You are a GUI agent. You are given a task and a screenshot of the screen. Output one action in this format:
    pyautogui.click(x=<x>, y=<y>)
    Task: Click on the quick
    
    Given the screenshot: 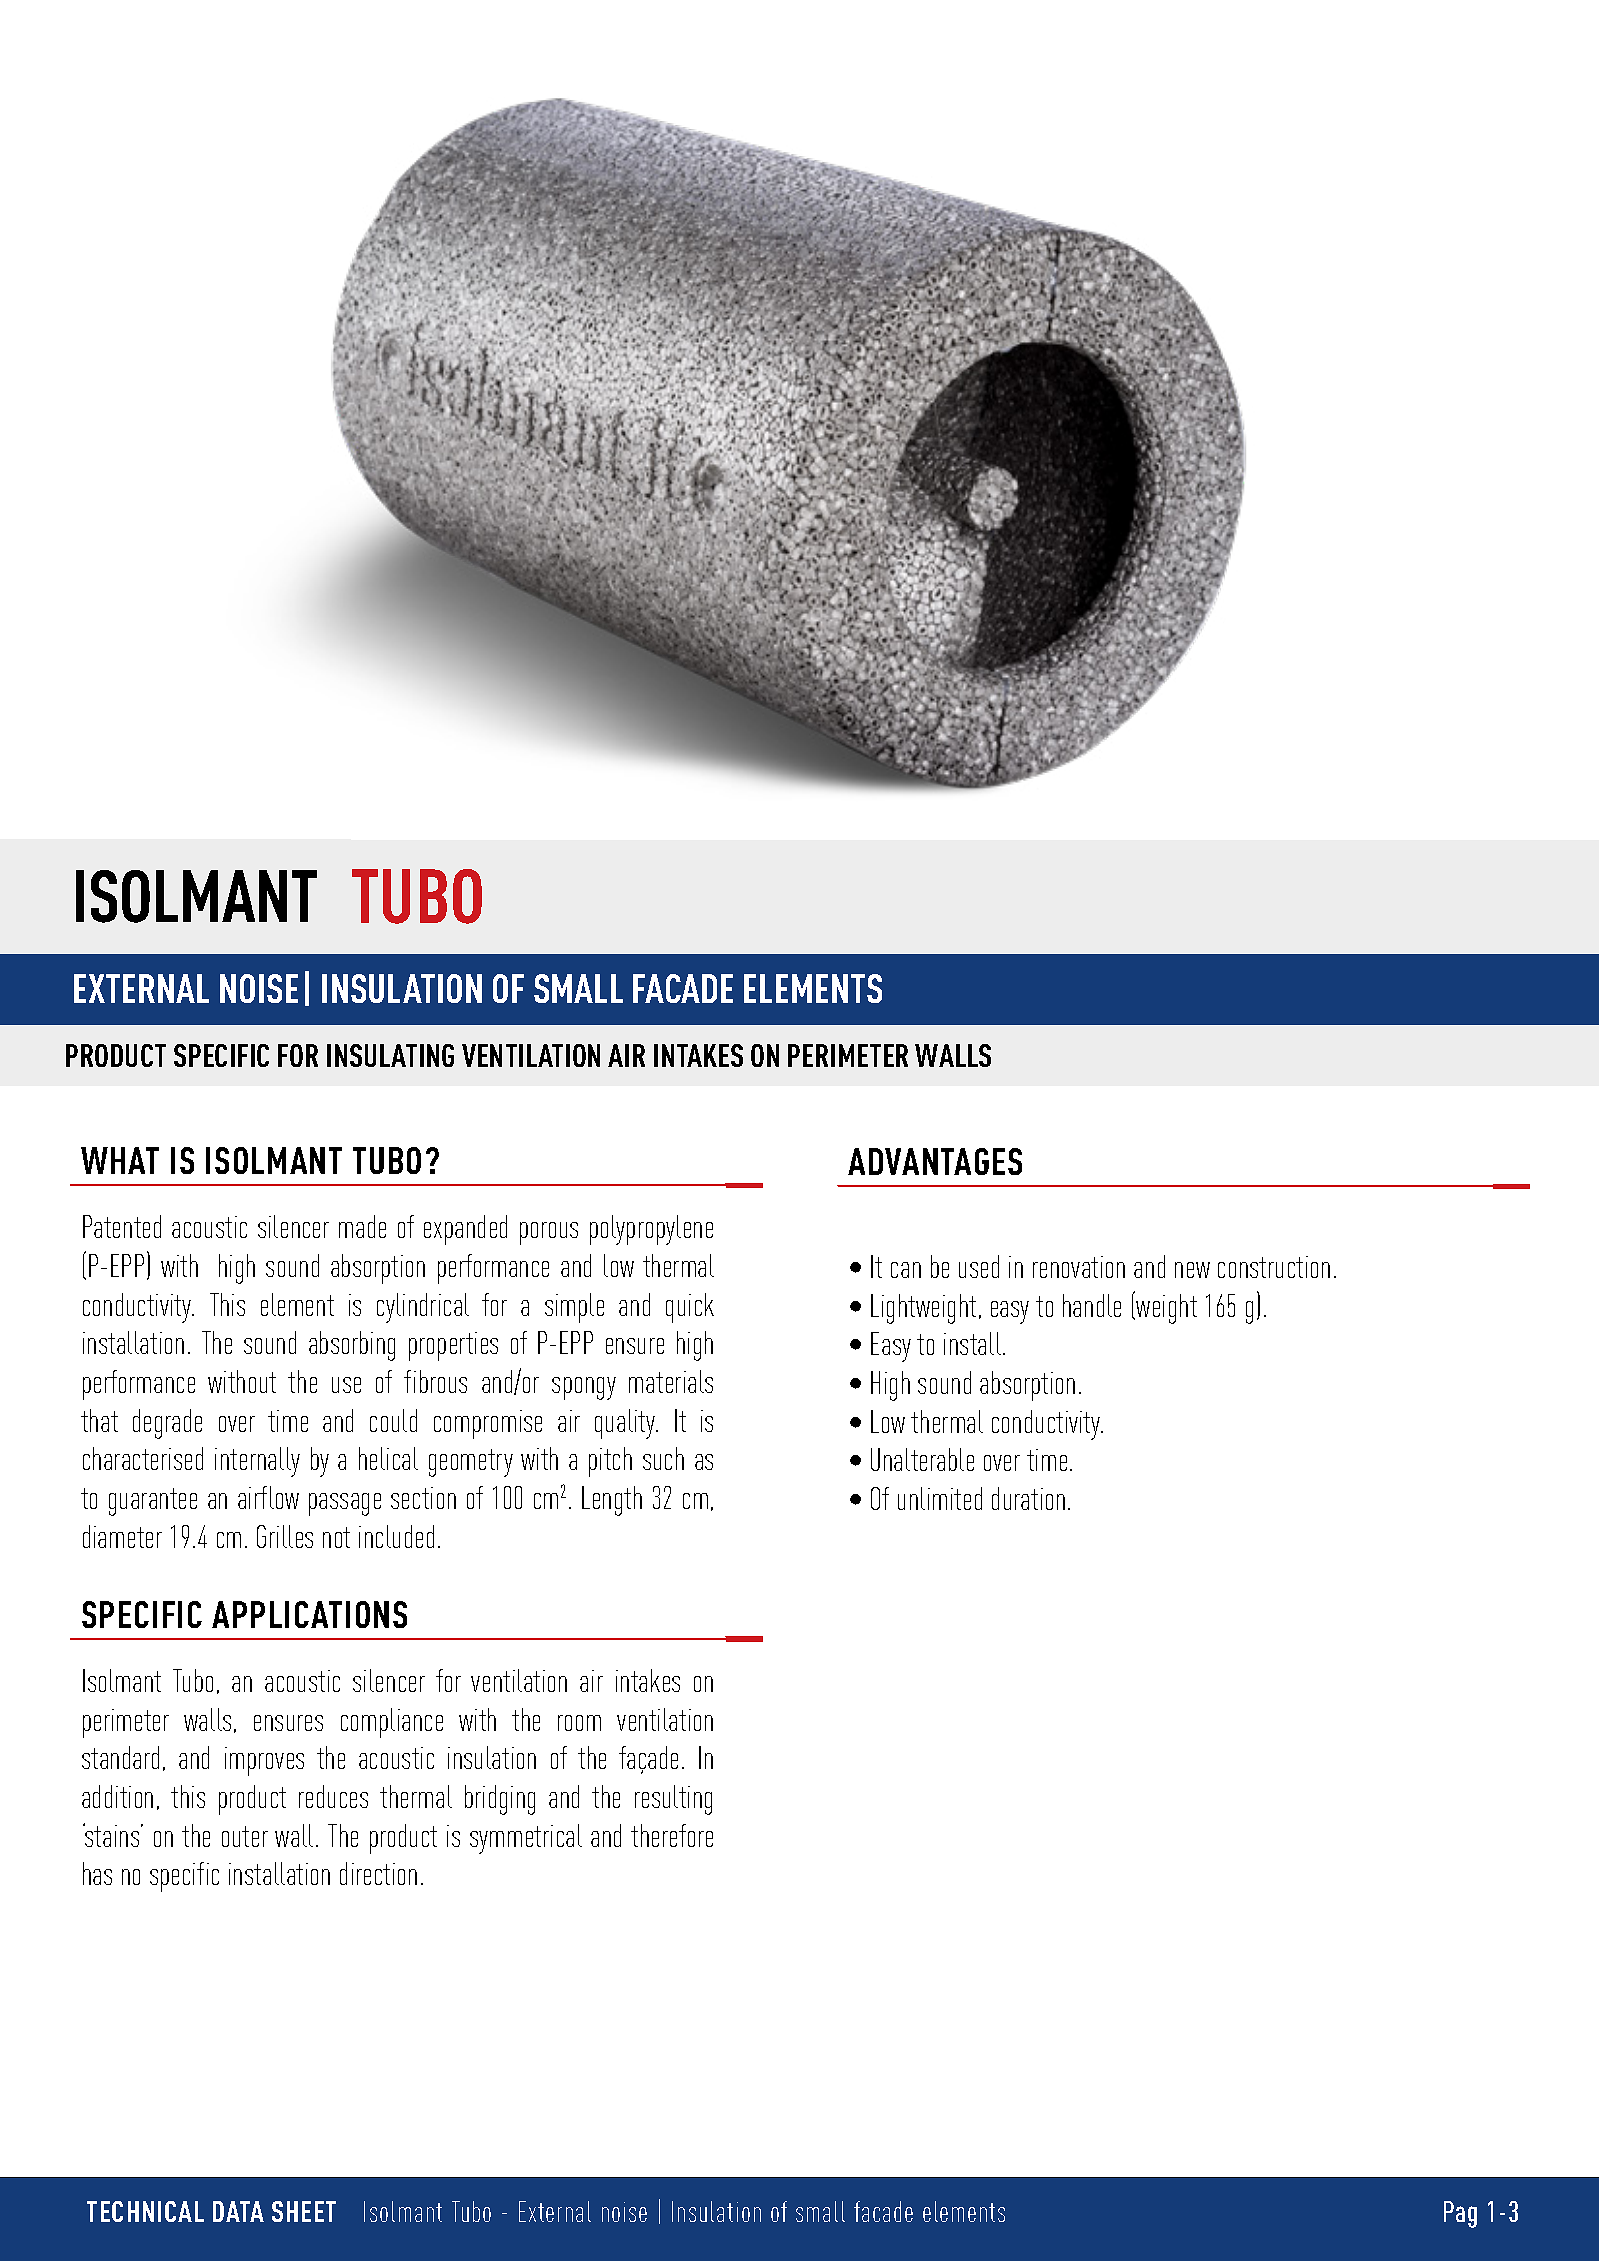 What is the action you would take?
    pyautogui.click(x=690, y=1308)
